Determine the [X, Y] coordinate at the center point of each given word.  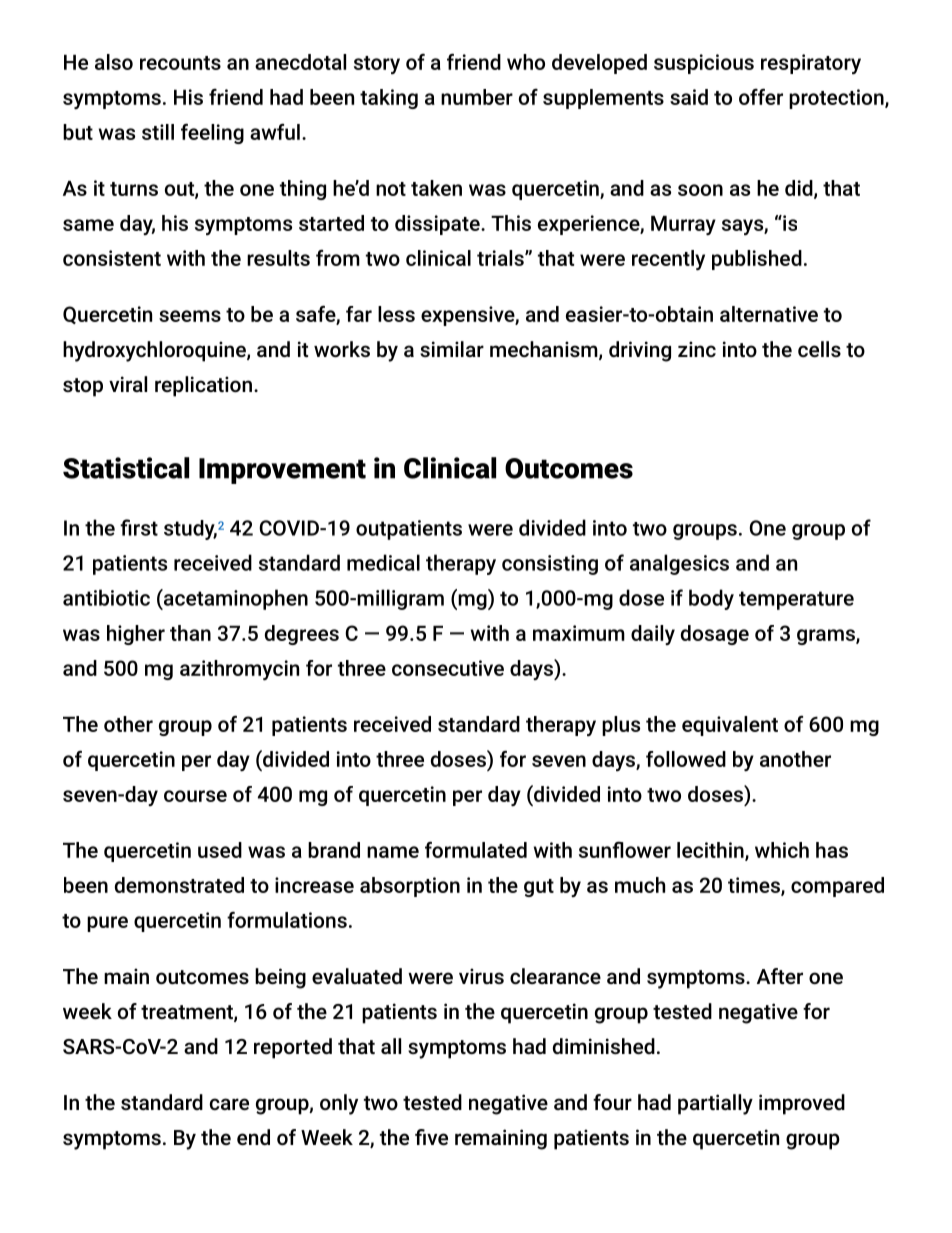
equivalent [730, 726]
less [396, 314]
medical [383, 562]
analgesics [679, 564]
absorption [410, 887]
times [755, 886]
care [229, 1104]
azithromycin [239, 670]
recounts [180, 63]
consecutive [448, 668]
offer [761, 96]
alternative [769, 314]
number [477, 97]
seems [190, 316]
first [139, 527]
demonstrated [179, 885]
